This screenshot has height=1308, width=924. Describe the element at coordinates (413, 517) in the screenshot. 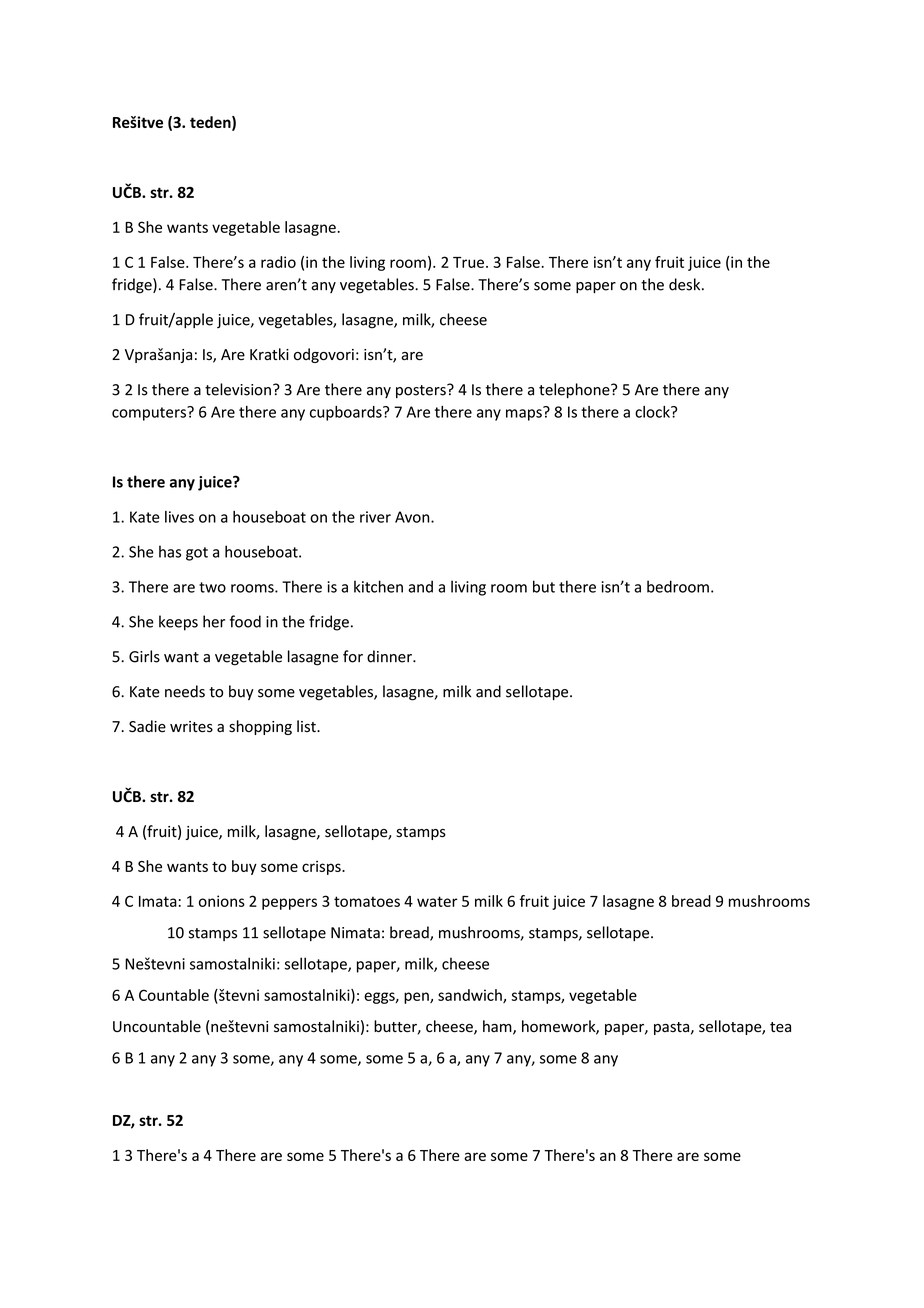

I see `Avon` at that location.
